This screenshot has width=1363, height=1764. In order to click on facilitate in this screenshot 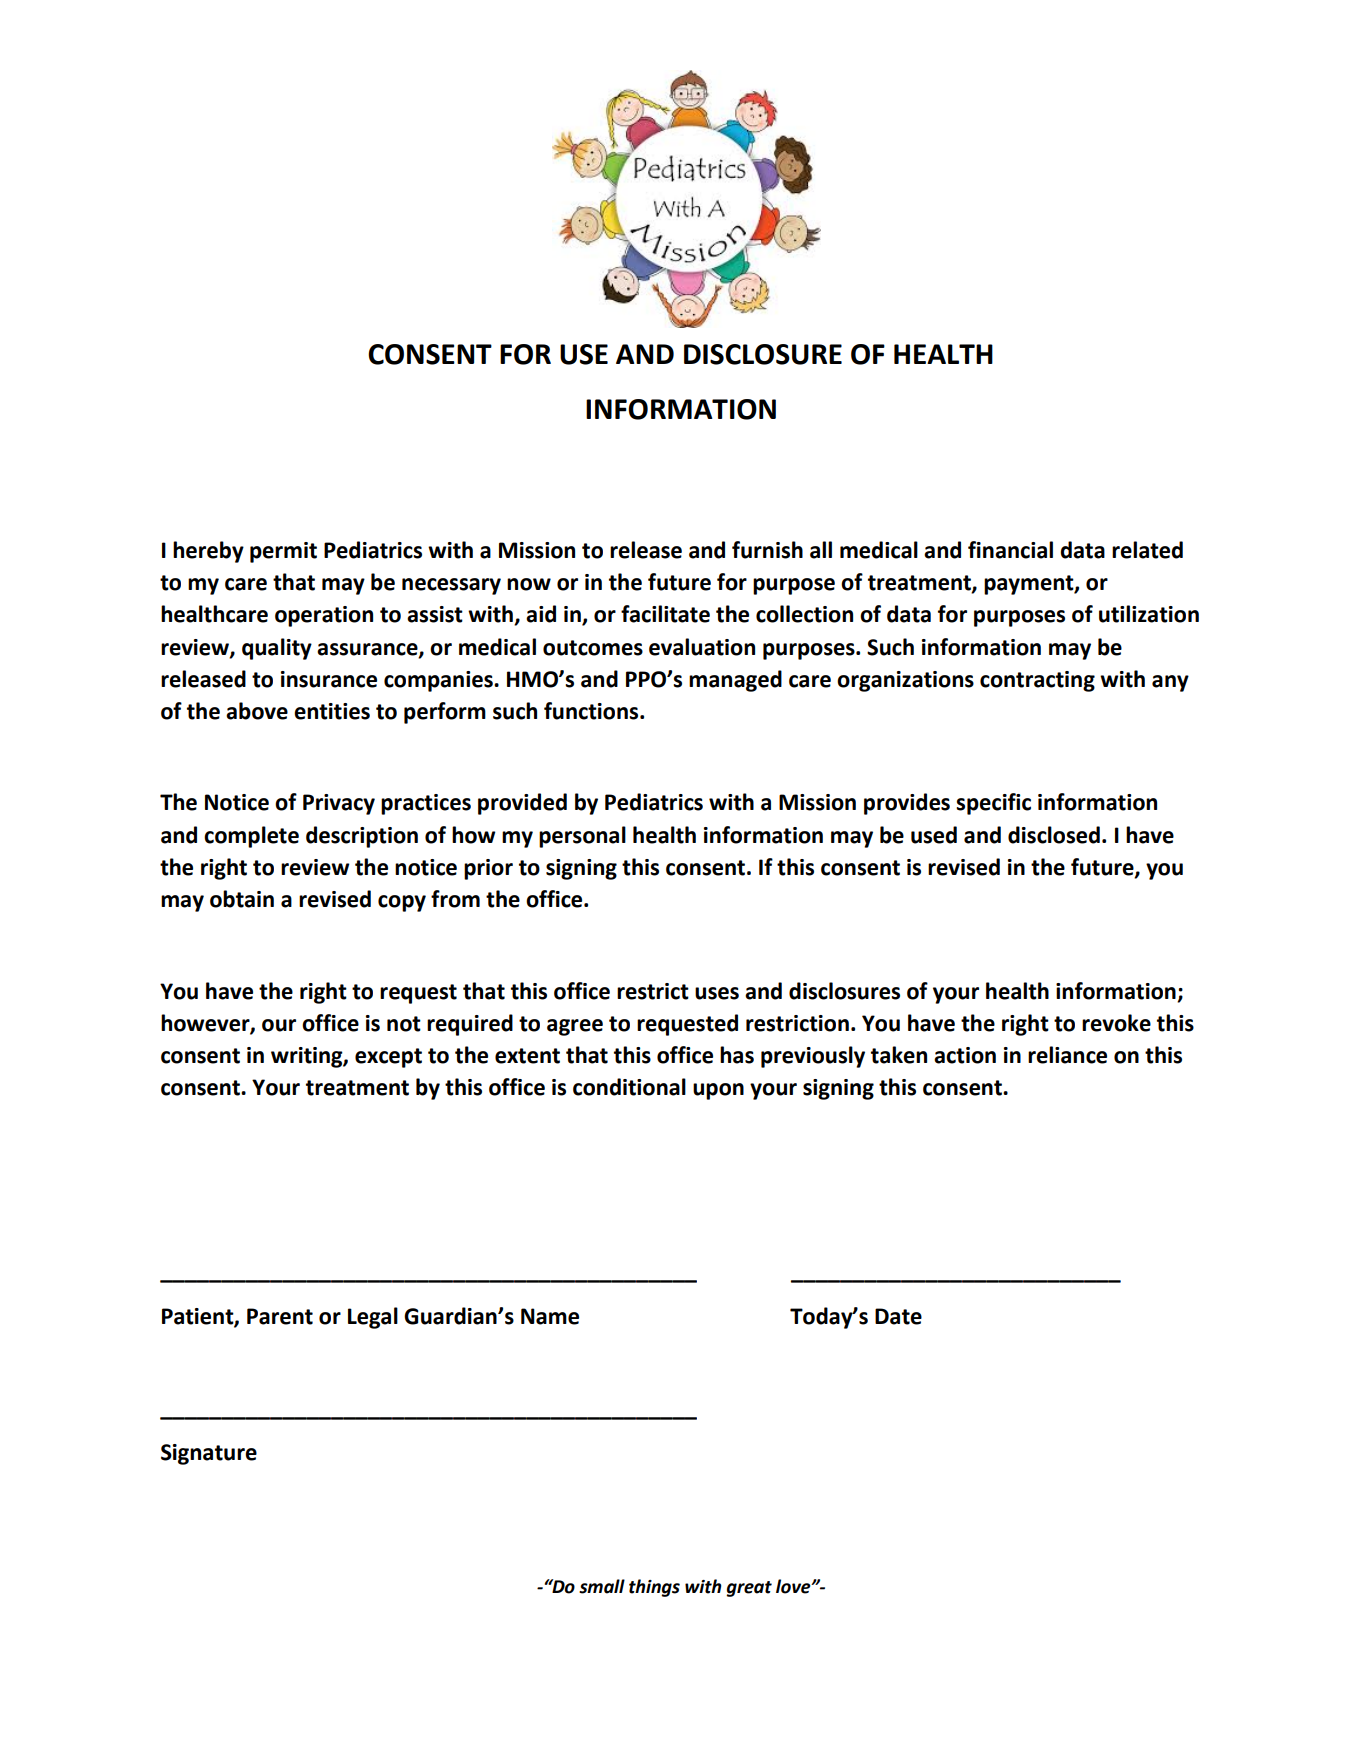, I will do `click(665, 614)`.
